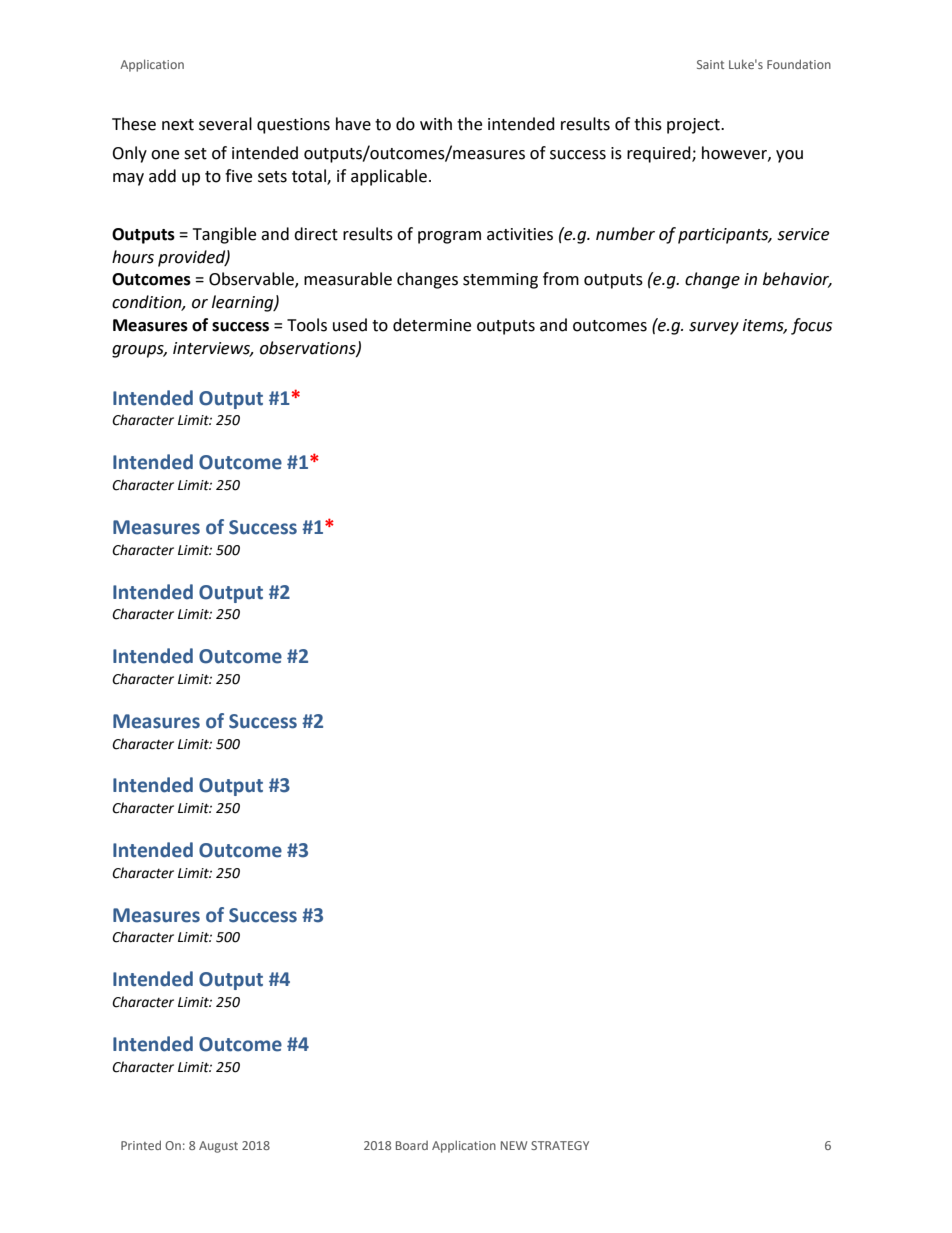 This image has height=1233, width=952. I want to click on several, so click(225, 124).
